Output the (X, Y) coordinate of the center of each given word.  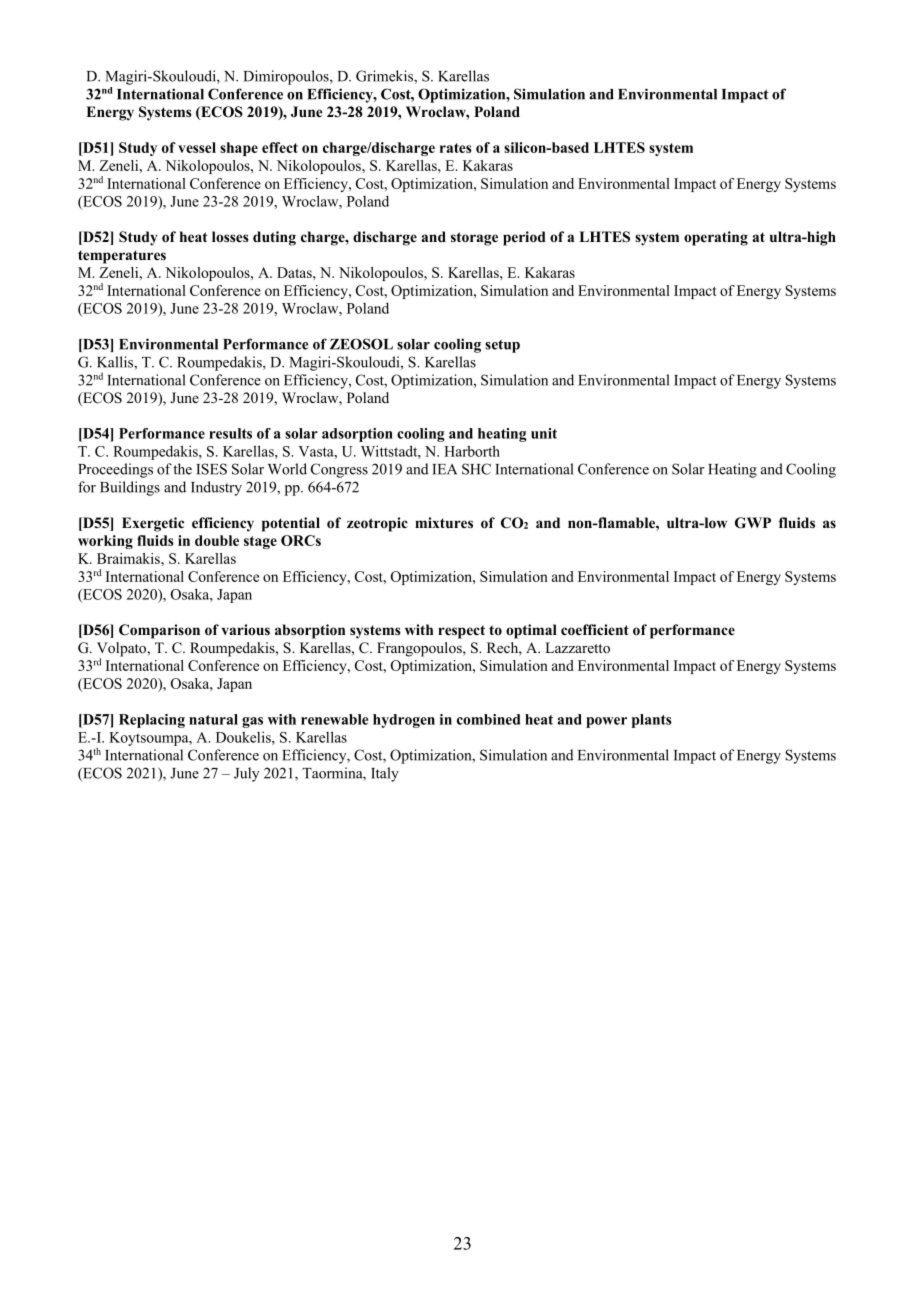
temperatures (122, 257)
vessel (197, 147)
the (182, 469)
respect (461, 632)
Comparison (159, 631)
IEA (444, 469)
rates (456, 148)
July (246, 774)
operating (716, 238)
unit (544, 433)
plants (652, 721)
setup (502, 346)
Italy (385, 774)
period (524, 238)
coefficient (595, 630)
